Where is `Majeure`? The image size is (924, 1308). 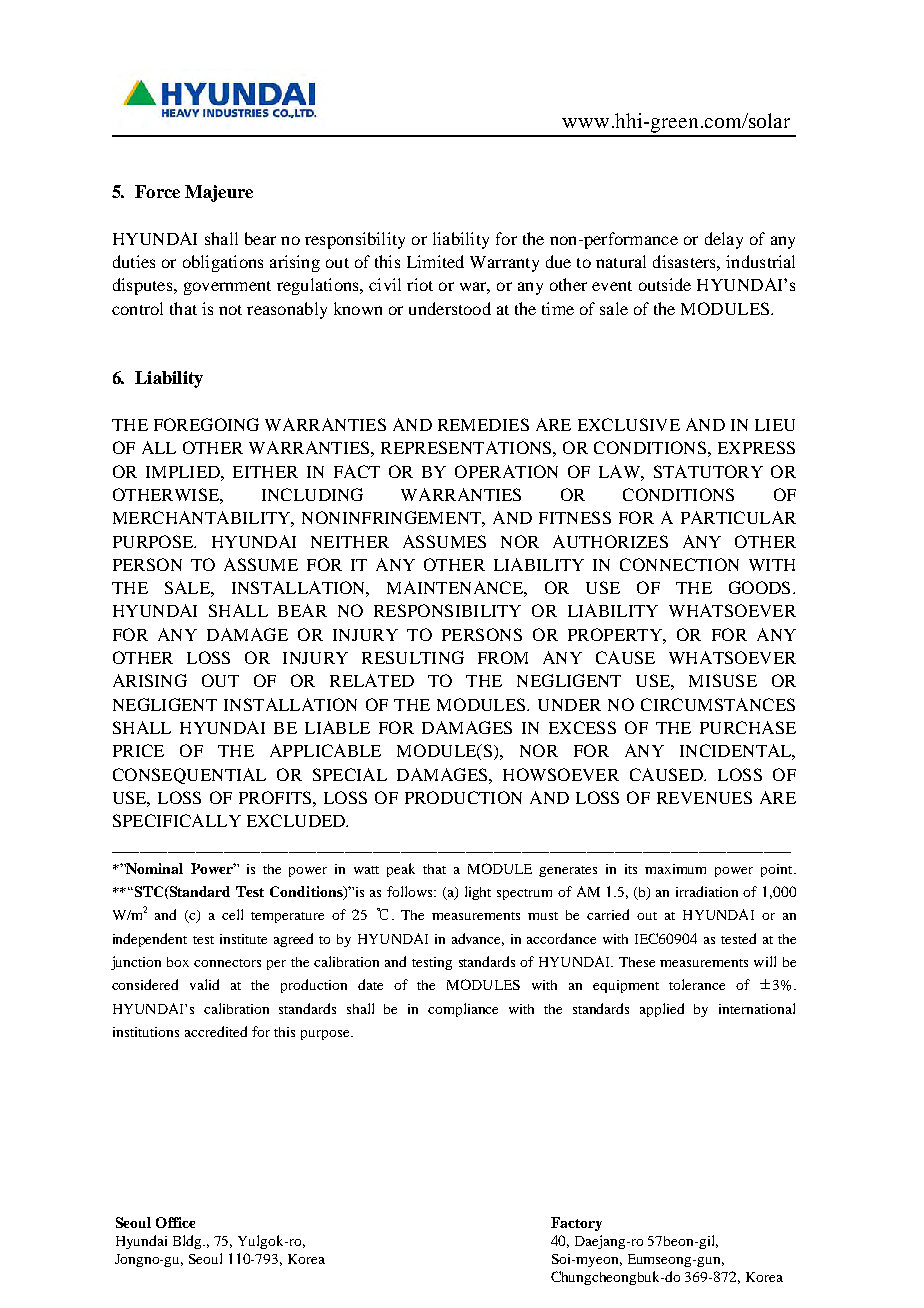
Majeure is located at coordinates (219, 193).
